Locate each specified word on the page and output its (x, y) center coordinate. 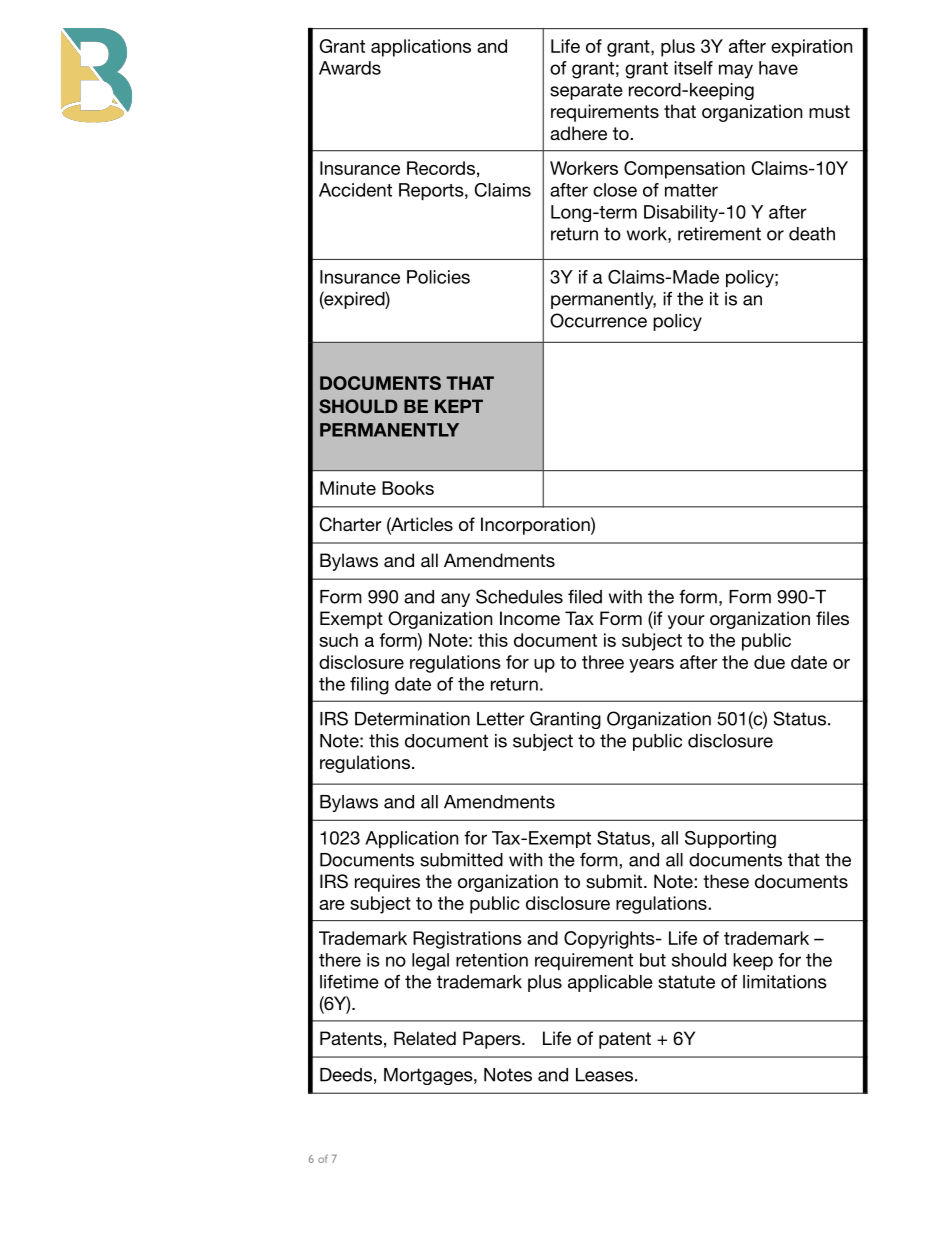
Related (425, 1038)
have (778, 68)
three (603, 662)
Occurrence (598, 320)
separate (586, 91)
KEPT (459, 406)
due (769, 662)
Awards (350, 68)
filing (369, 686)
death (812, 234)
